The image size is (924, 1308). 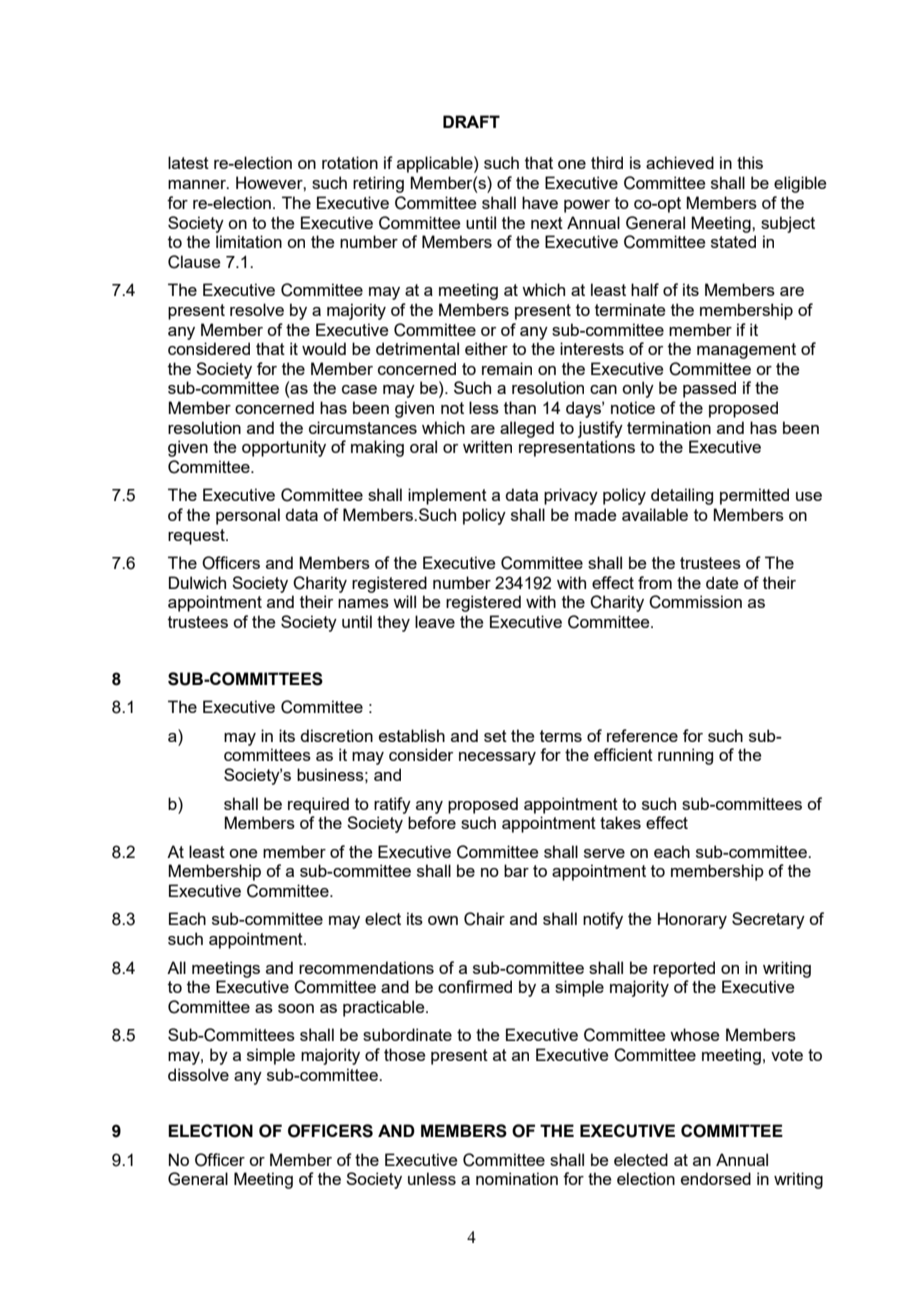 What do you see at coordinates (198, 1074) in the page?
I see `dissolve` at bounding box center [198, 1074].
